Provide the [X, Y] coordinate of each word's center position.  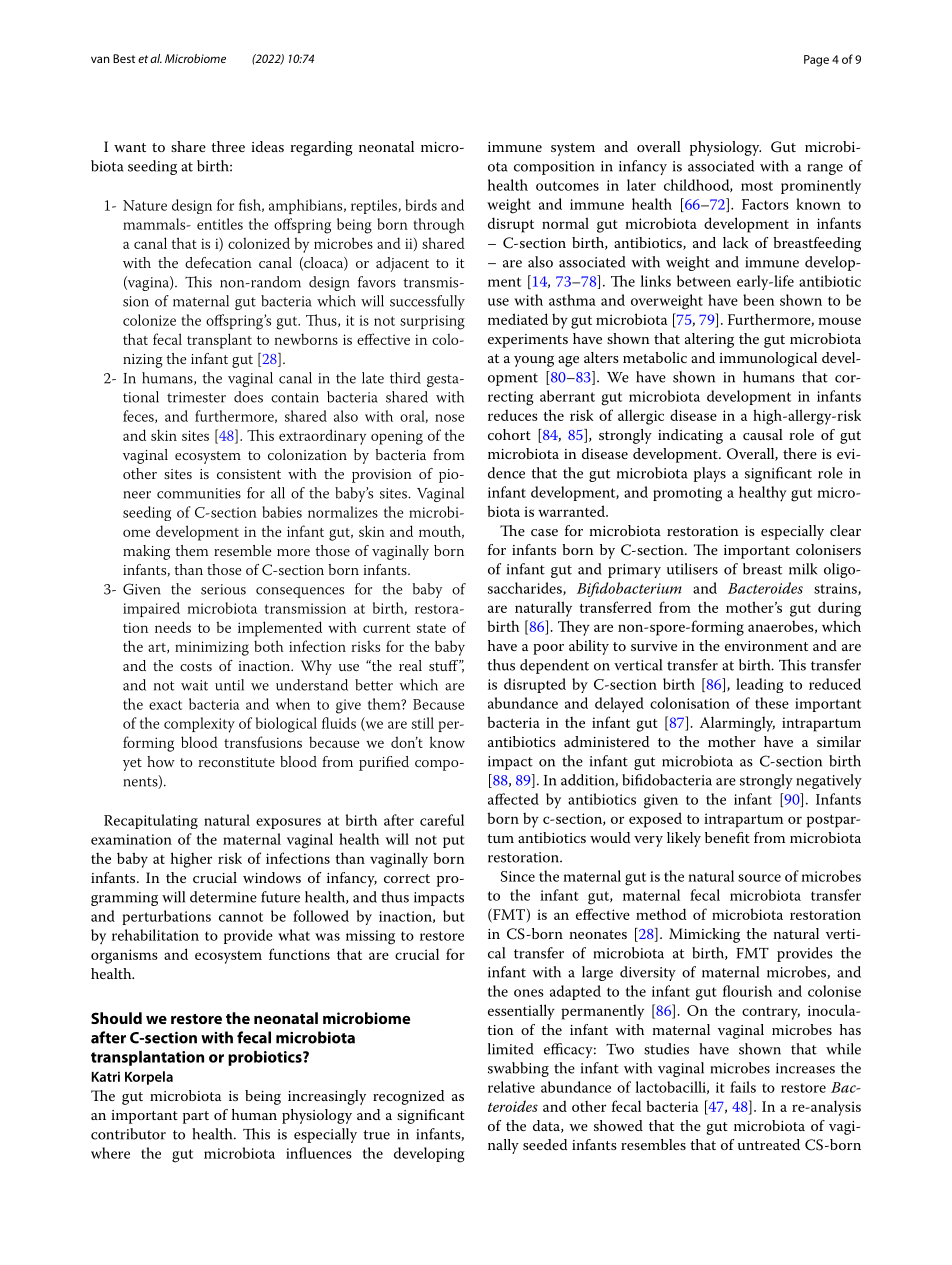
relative [511, 1087]
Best [124, 58]
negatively [829, 781]
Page [816, 61]
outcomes [567, 186]
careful [442, 820]
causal [763, 434]
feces [139, 416]
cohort [509, 434]
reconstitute [237, 762]
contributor [128, 1134]
